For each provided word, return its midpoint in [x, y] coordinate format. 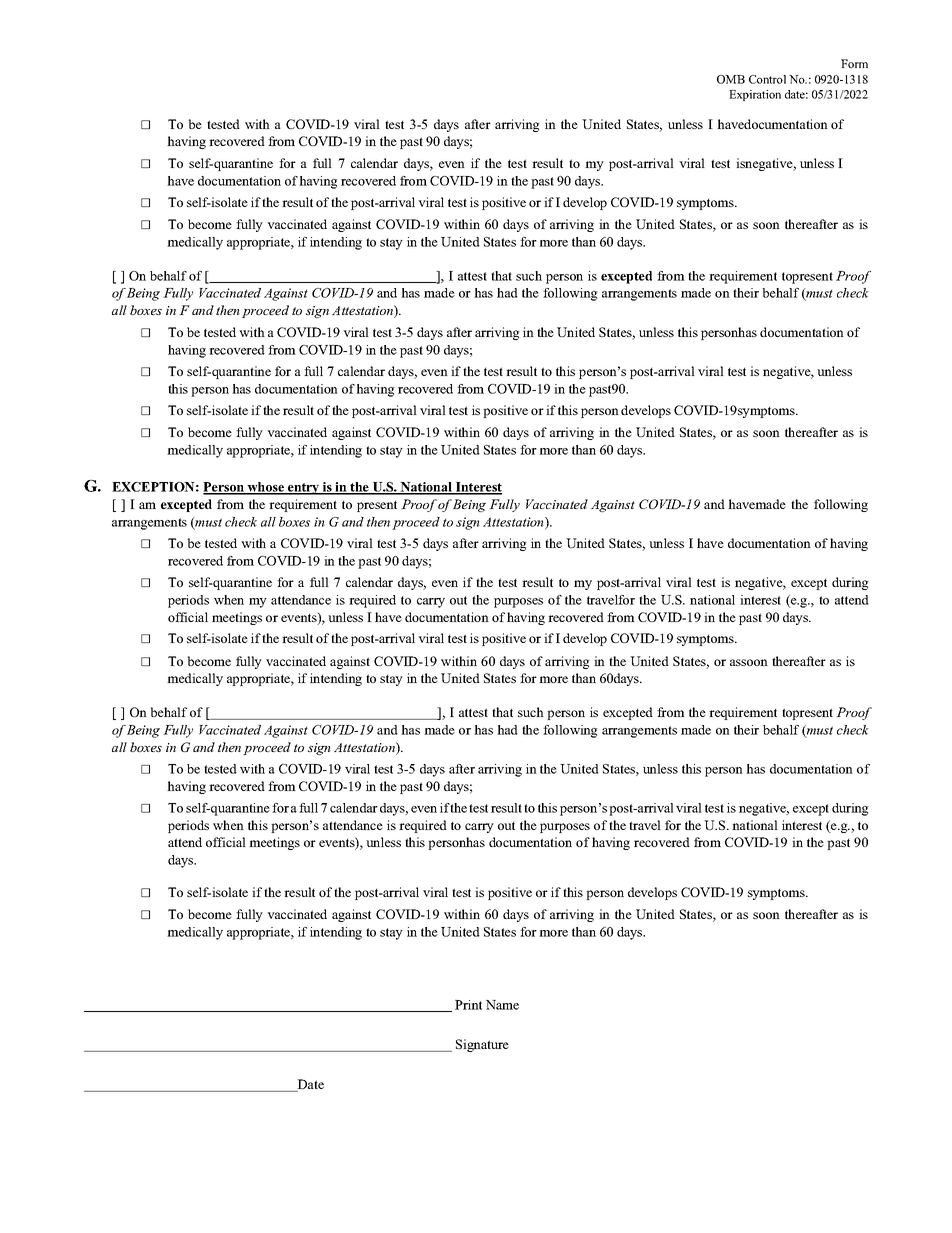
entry [304, 489]
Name [502, 1005]
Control [767, 79]
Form [854, 63]
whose [265, 488]
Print [468, 1005]
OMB [731, 79]
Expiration [755, 95]
